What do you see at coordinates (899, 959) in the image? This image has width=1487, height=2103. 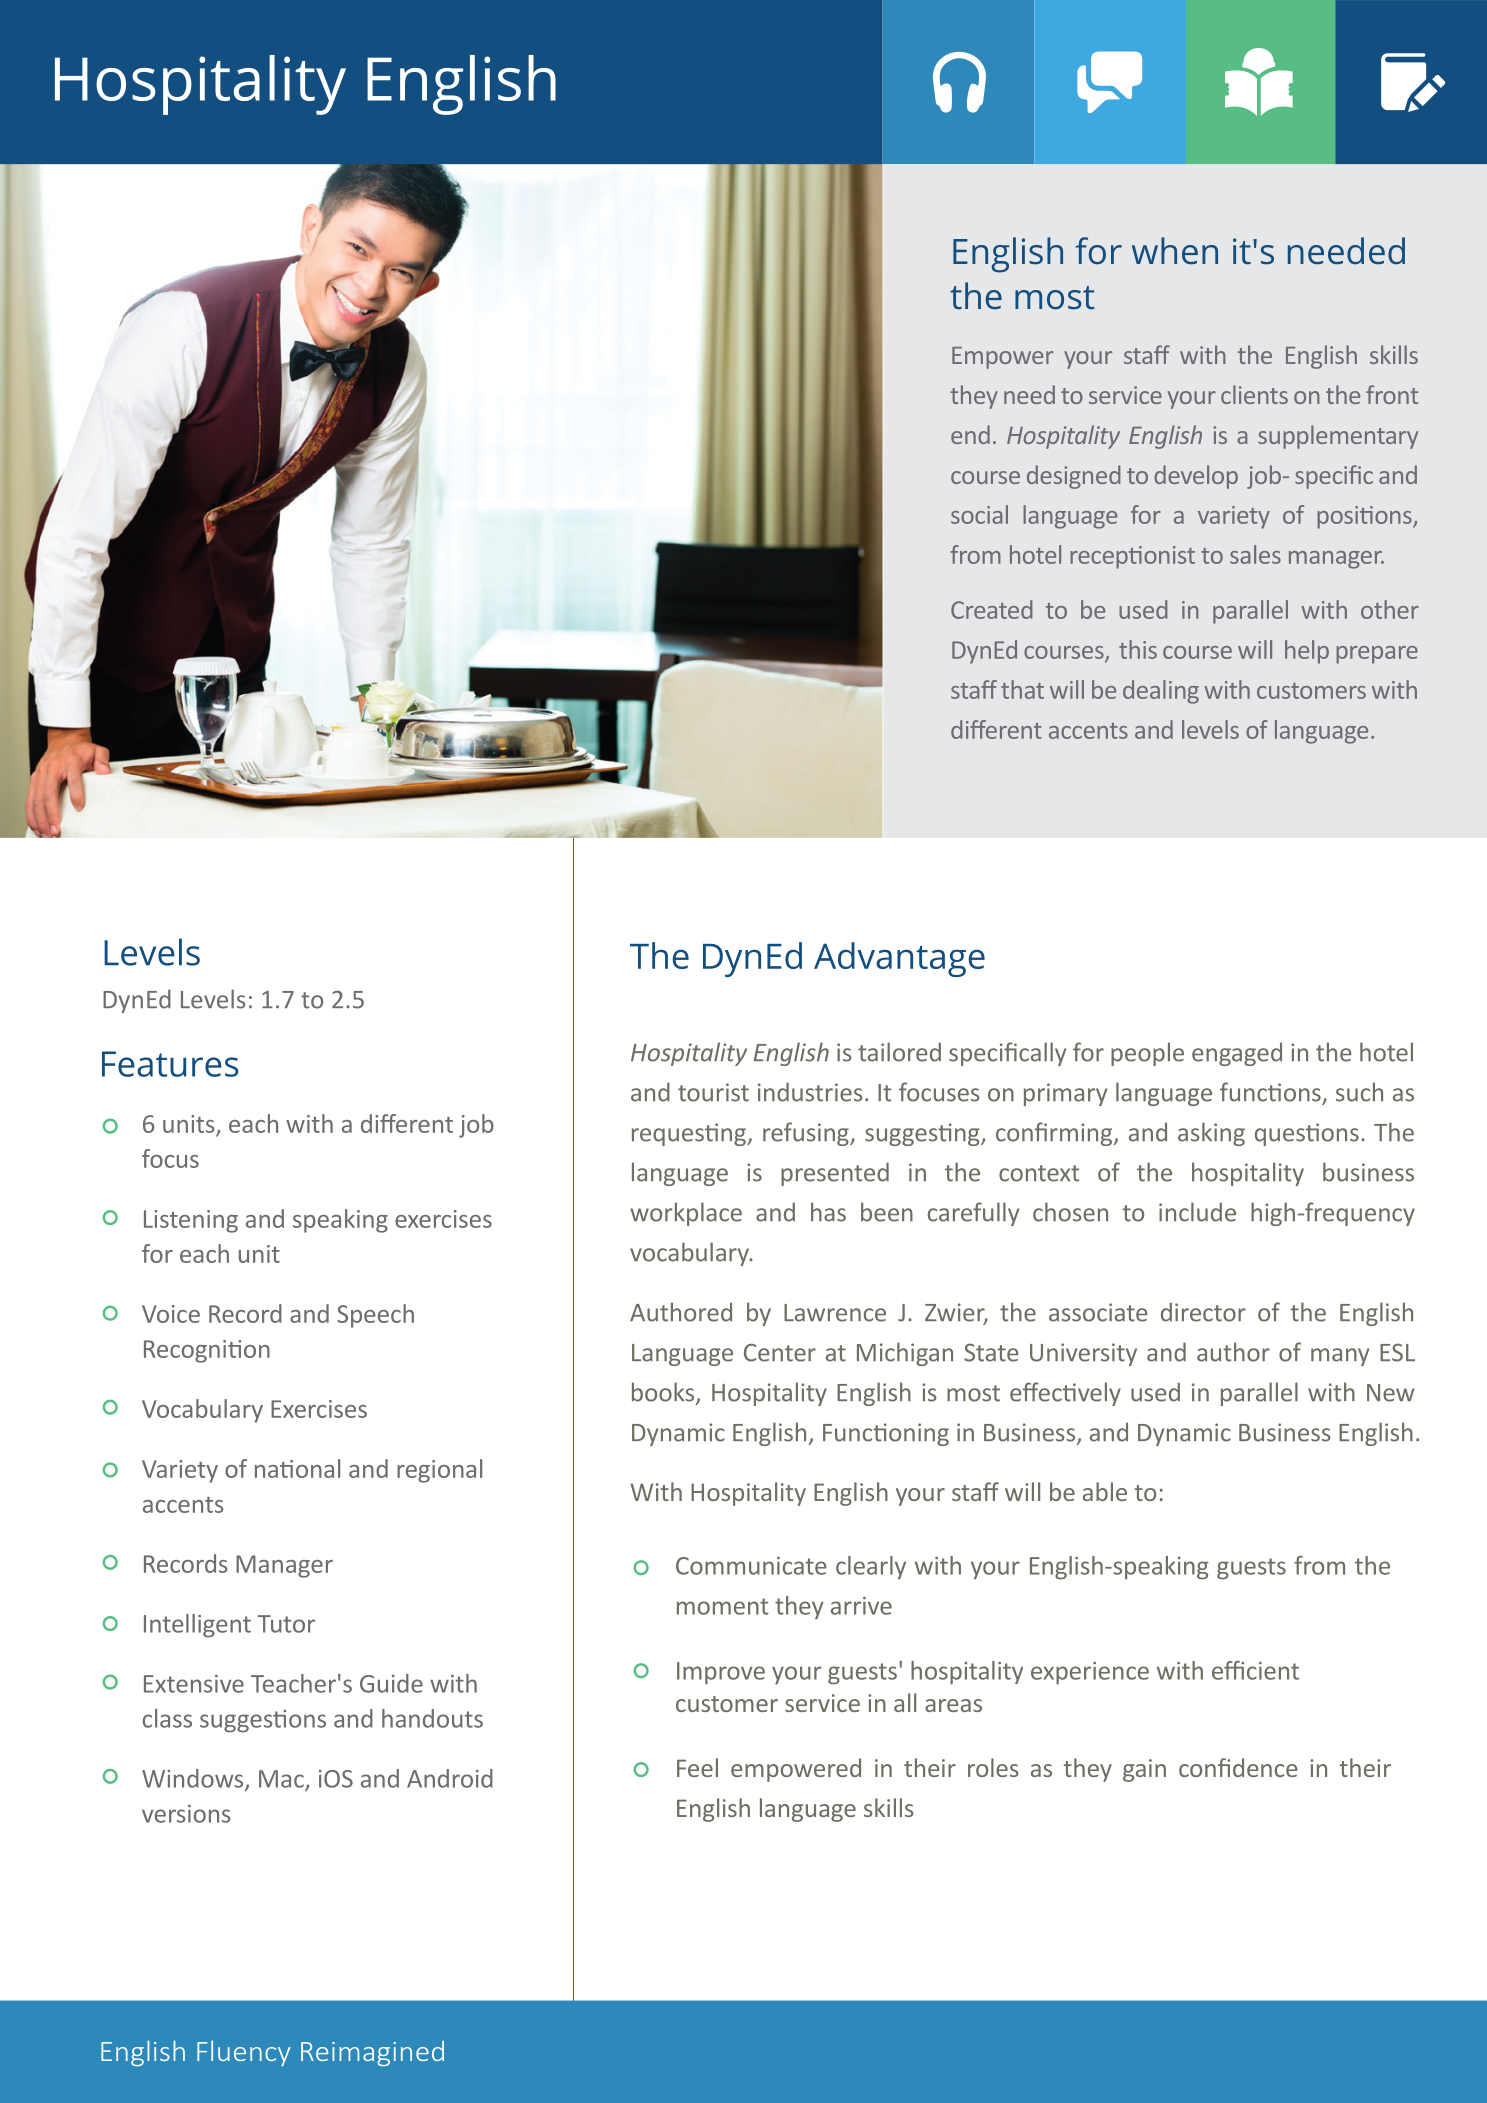 I see `Advantage` at bounding box center [899, 959].
